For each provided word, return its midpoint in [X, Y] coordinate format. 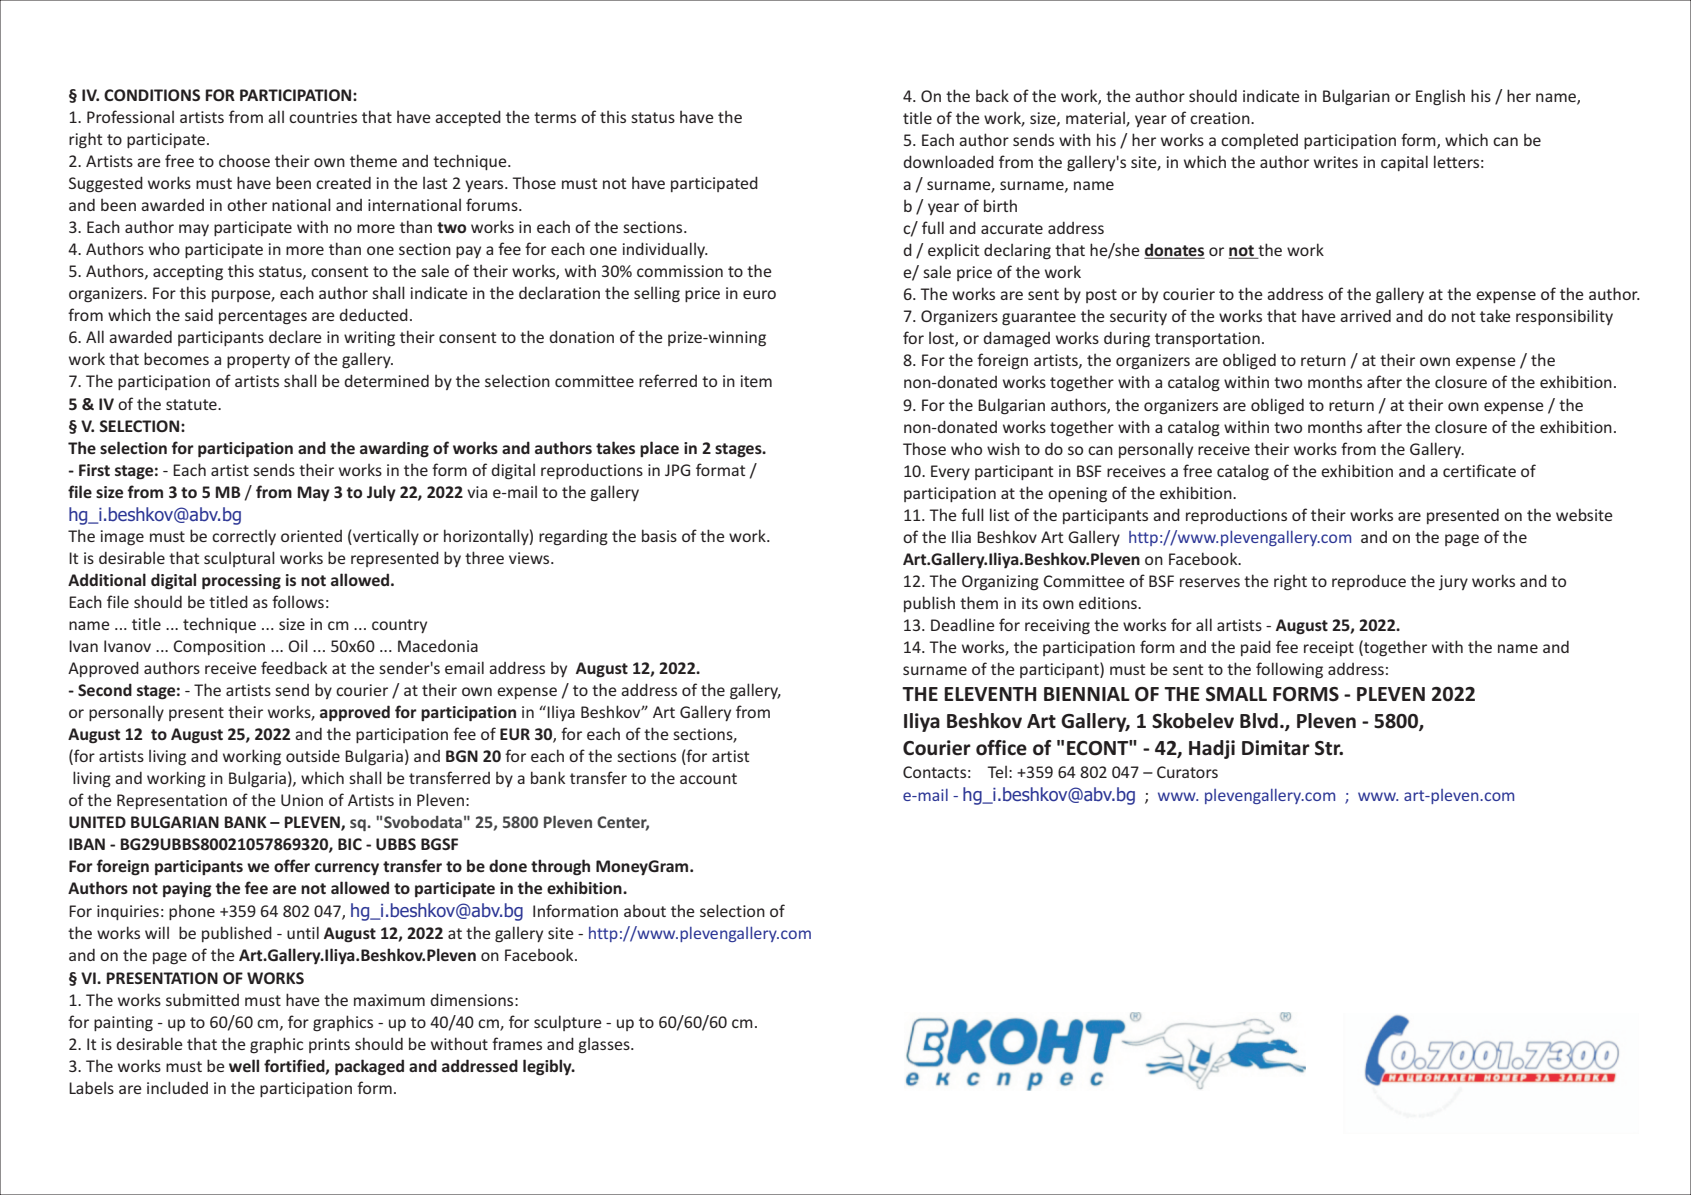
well [244, 1065]
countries [323, 117]
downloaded [948, 161]
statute [192, 404]
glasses [605, 1046]
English [1440, 97]
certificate [1479, 470]
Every [950, 472]
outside [313, 756]
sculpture [568, 1023]
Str [1329, 748]
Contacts [934, 772]
